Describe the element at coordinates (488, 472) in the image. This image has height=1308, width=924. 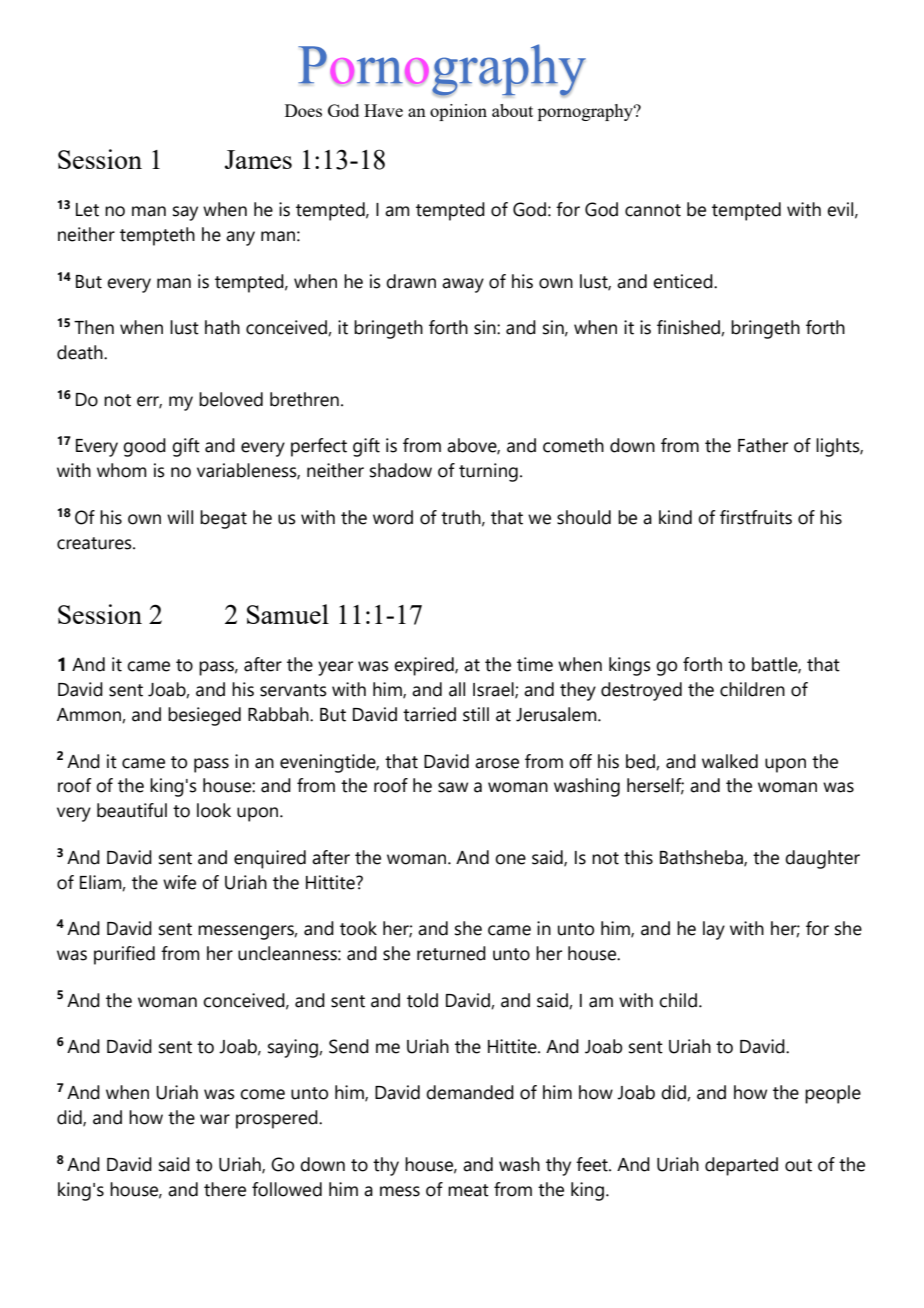
I see `turning` at that location.
